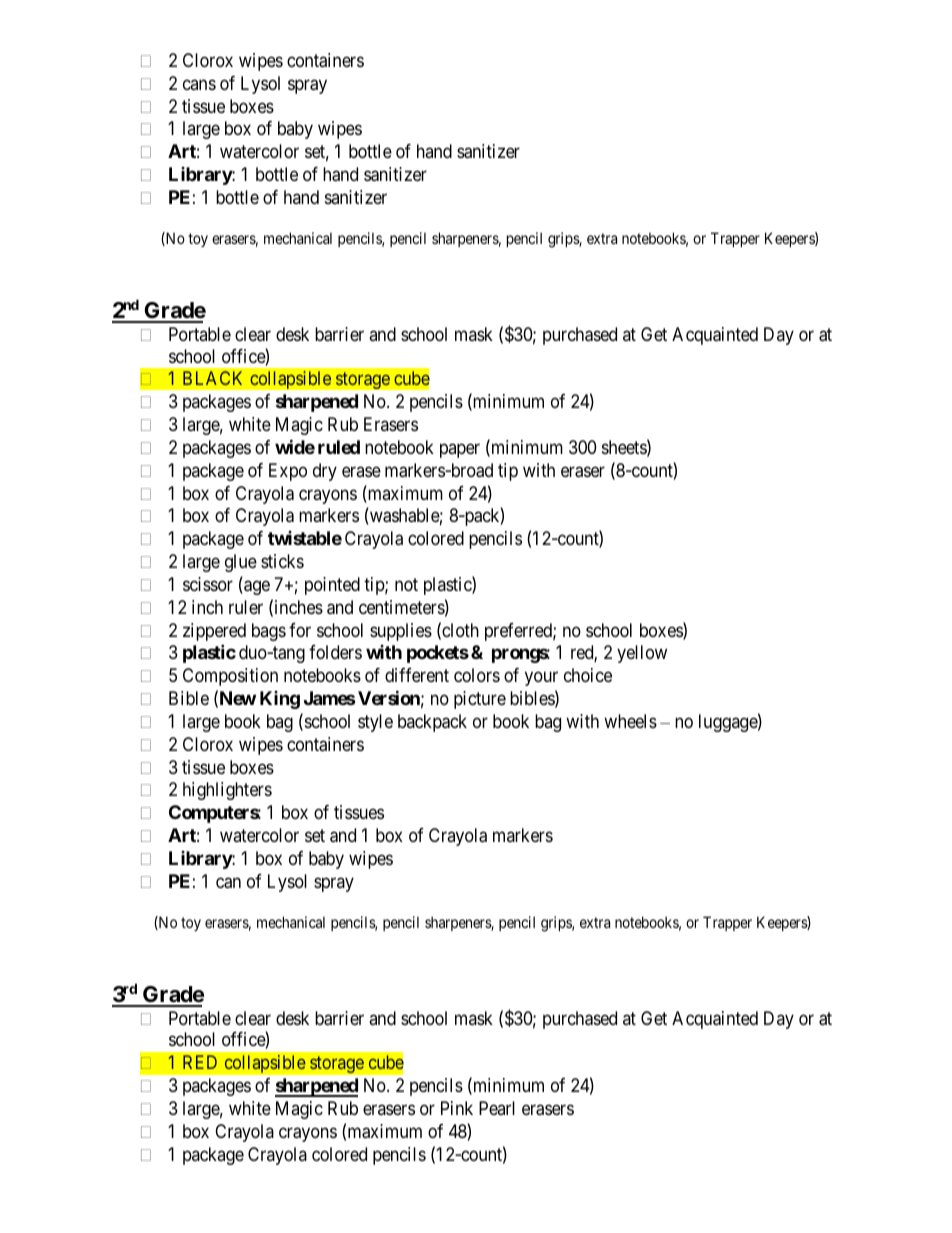 This page has width=952, height=1233. What do you see at coordinates (588, 675) in the page?
I see `choice` at bounding box center [588, 675].
